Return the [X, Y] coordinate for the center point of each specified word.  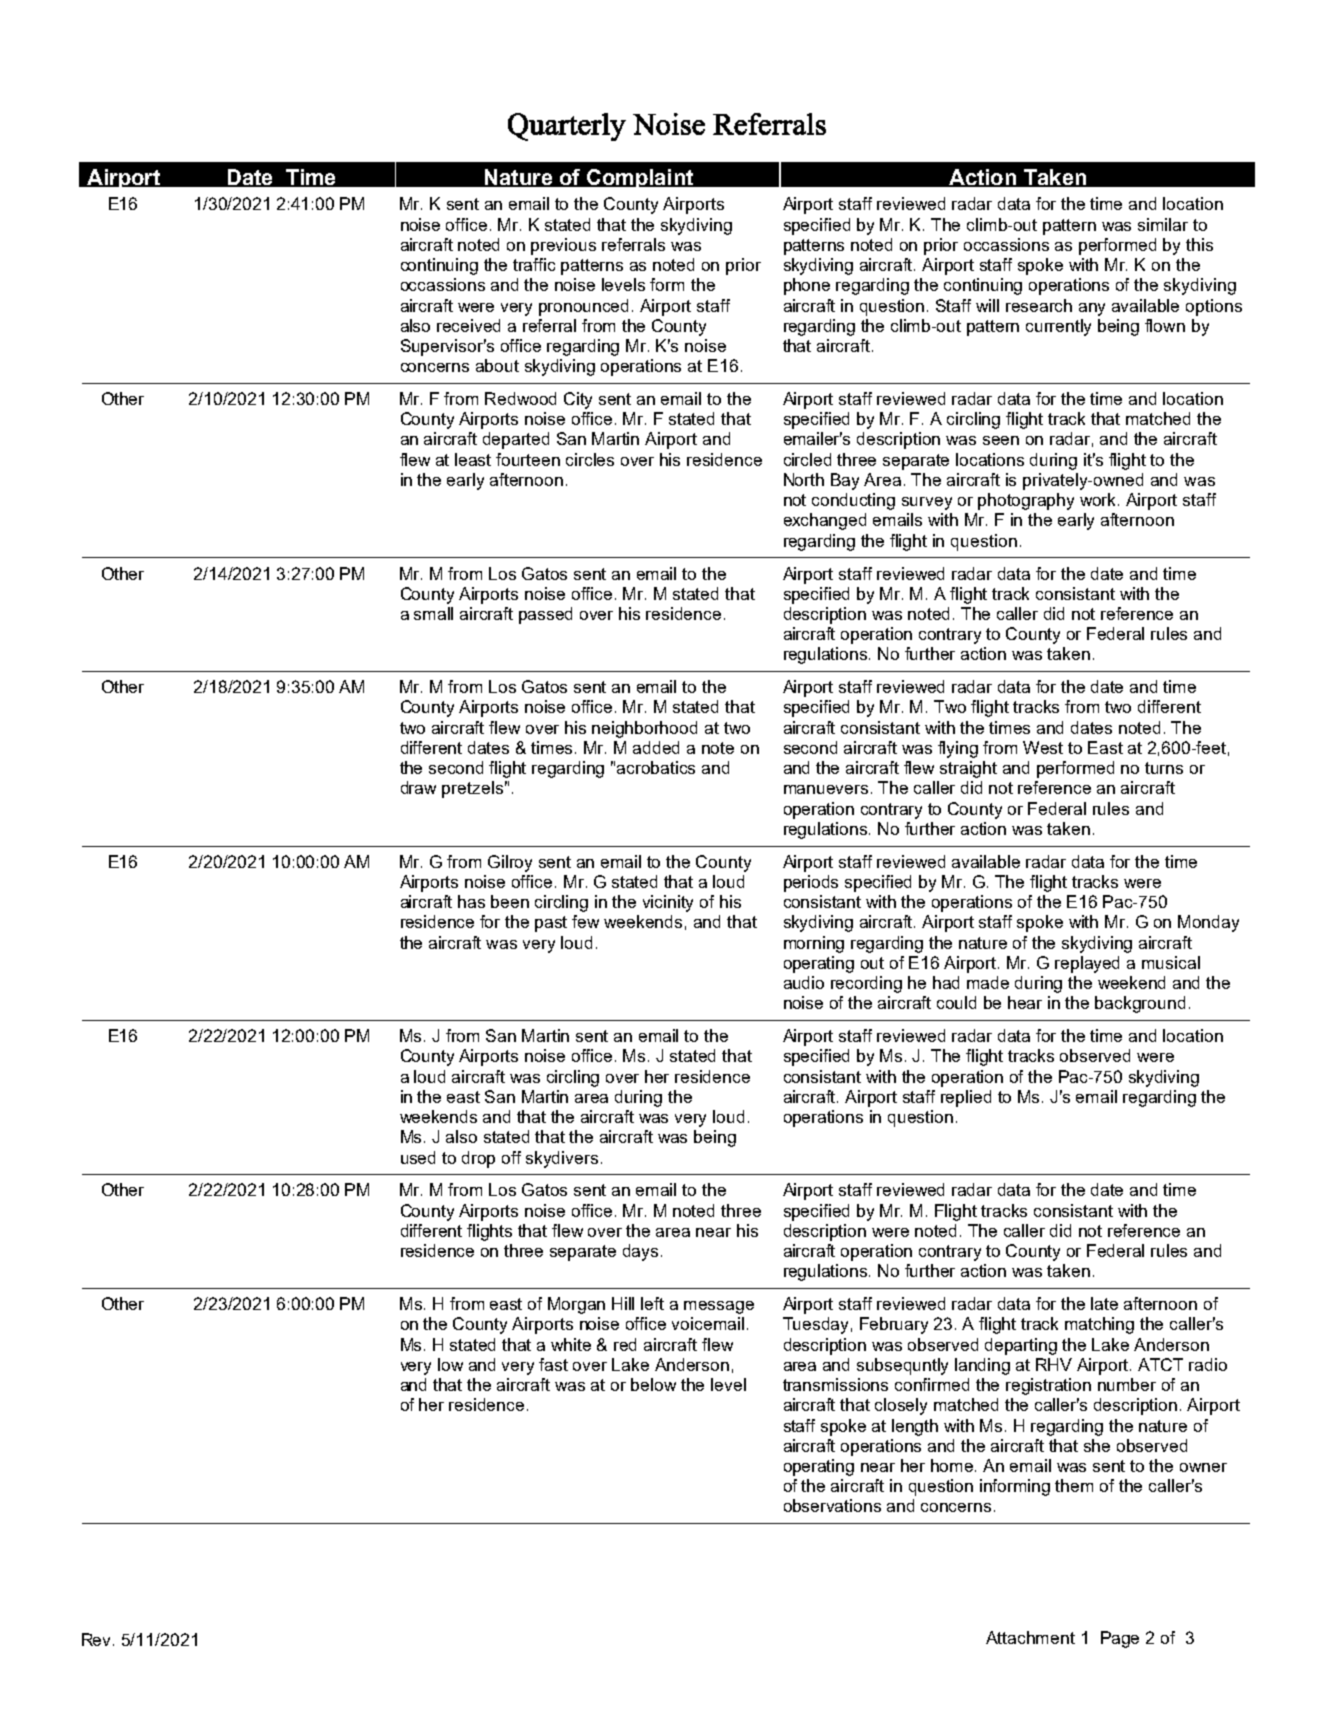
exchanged [825, 521]
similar [1163, 224]
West [1043, 747]
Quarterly [567, 127]
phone [807, 286]
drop [478, 1159]
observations [832, 1505]
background [1140, 1004]
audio [804, 982]
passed [545, 615]
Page [1120, 1639]
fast [553, 1364]
